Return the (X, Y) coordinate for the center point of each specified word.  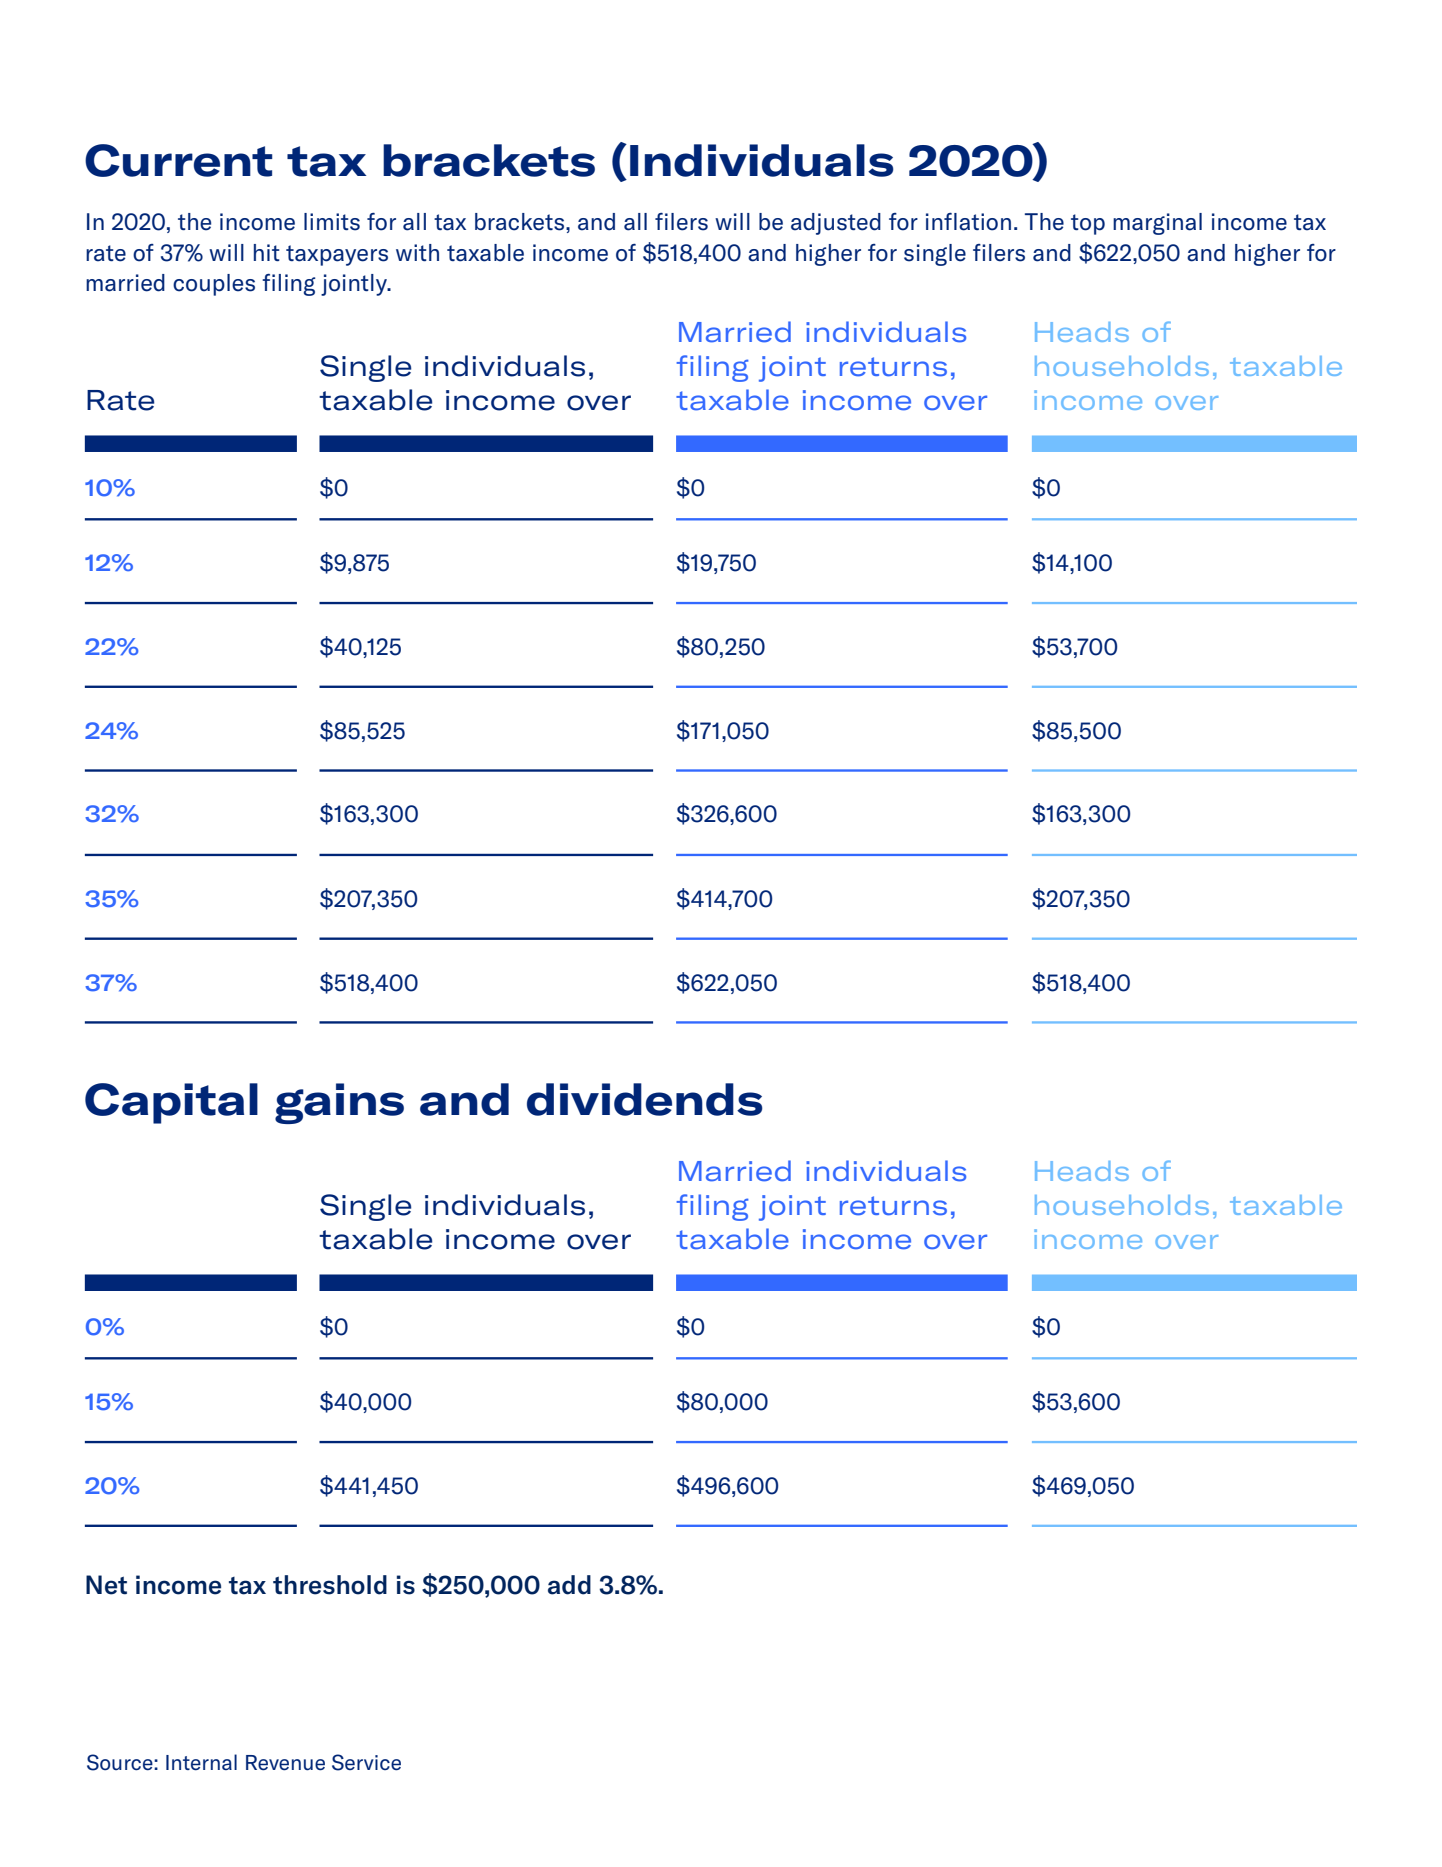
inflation (968, 222)
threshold (330, 1585)
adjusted (836, 224)
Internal (201, 1762)
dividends (645, 1099)
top (1088, 224)
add (569, 1585)
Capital (171, 1103)
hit (267, 252)
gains (339, 1103)
